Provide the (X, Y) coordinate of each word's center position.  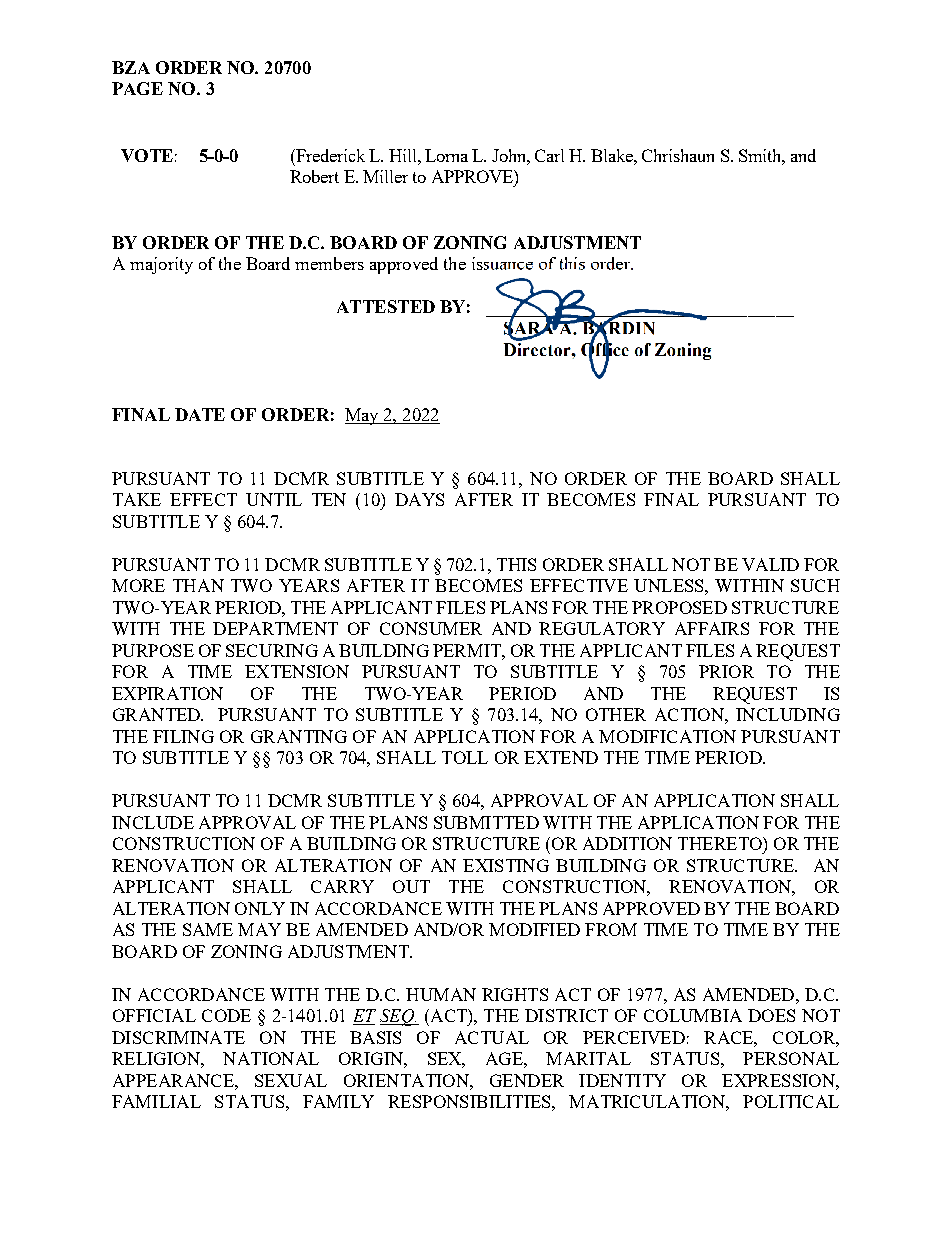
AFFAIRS (712, 628)
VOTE (147, 155)
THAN (198, 585)
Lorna (446, 155)
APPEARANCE (174, 1080)
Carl (549, 155)
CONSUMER (431, 628)
